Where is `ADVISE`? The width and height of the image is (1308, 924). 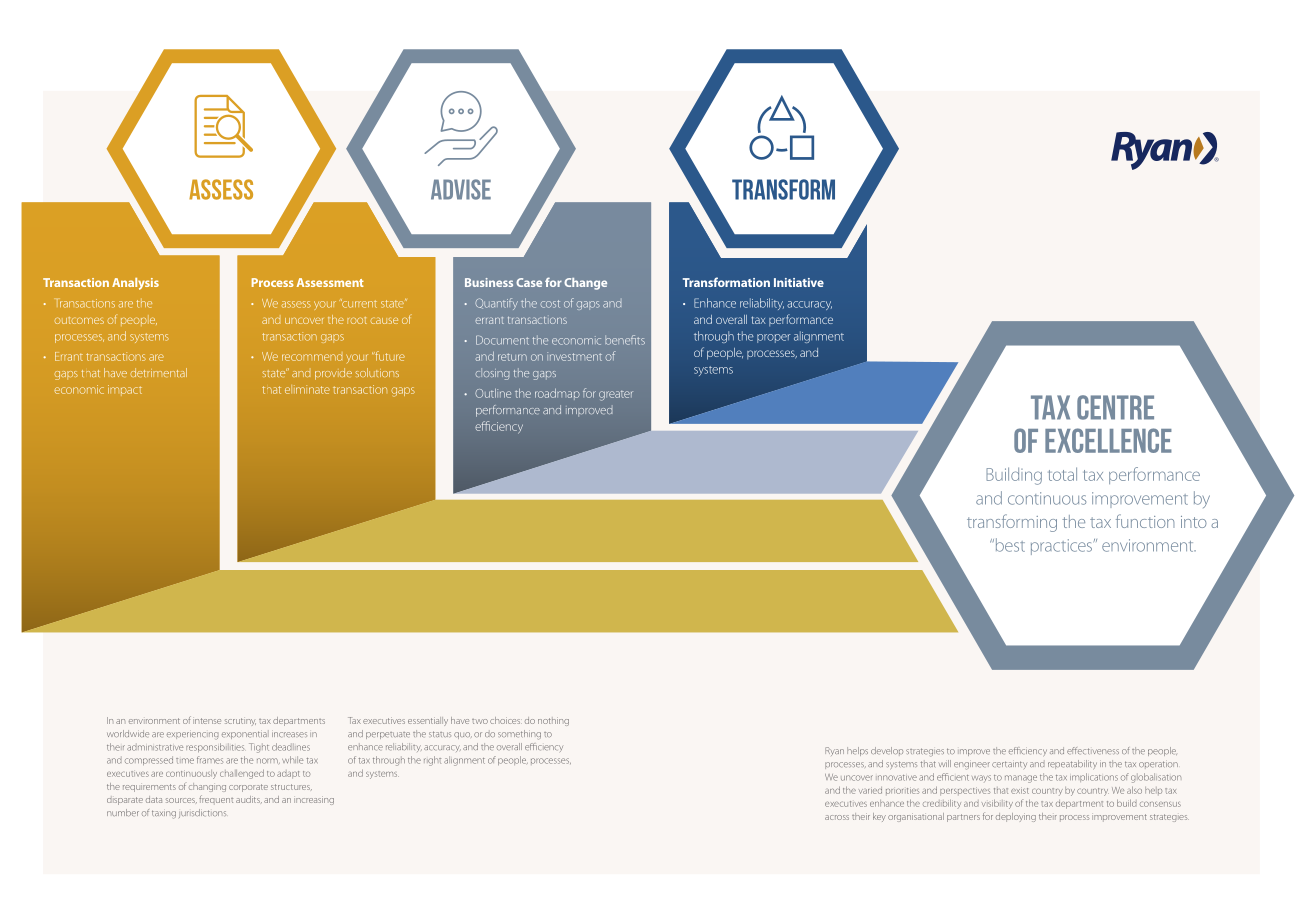
ADVISE is located at coordinates (461, 189).
